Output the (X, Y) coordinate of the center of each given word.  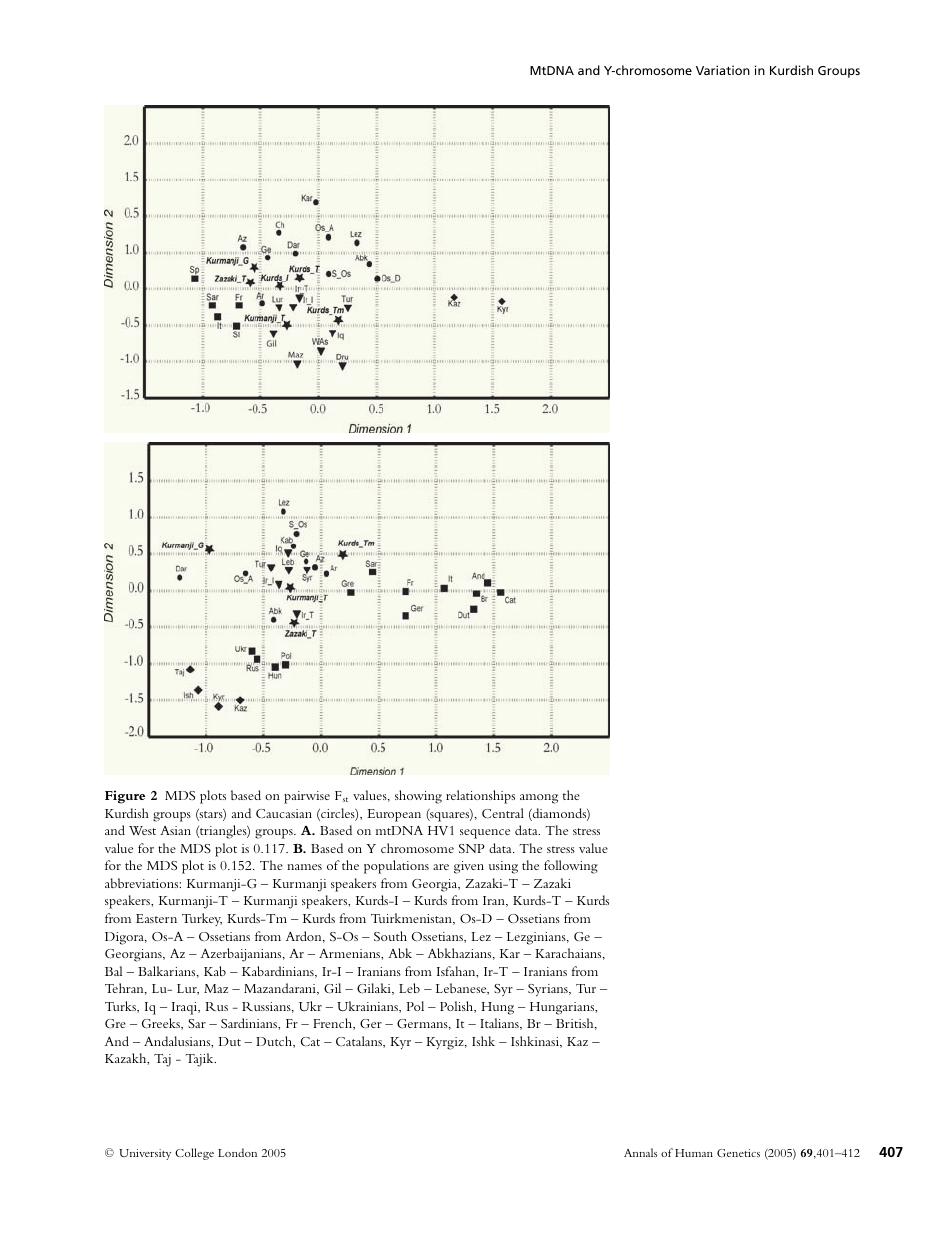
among (539, 799)
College (194, 1154)
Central (503, 813)
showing (418, 797)
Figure (125, 797)
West (142, 830)
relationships (480, 797)
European (394, 815)
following (571, 867)
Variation (723, 70)
